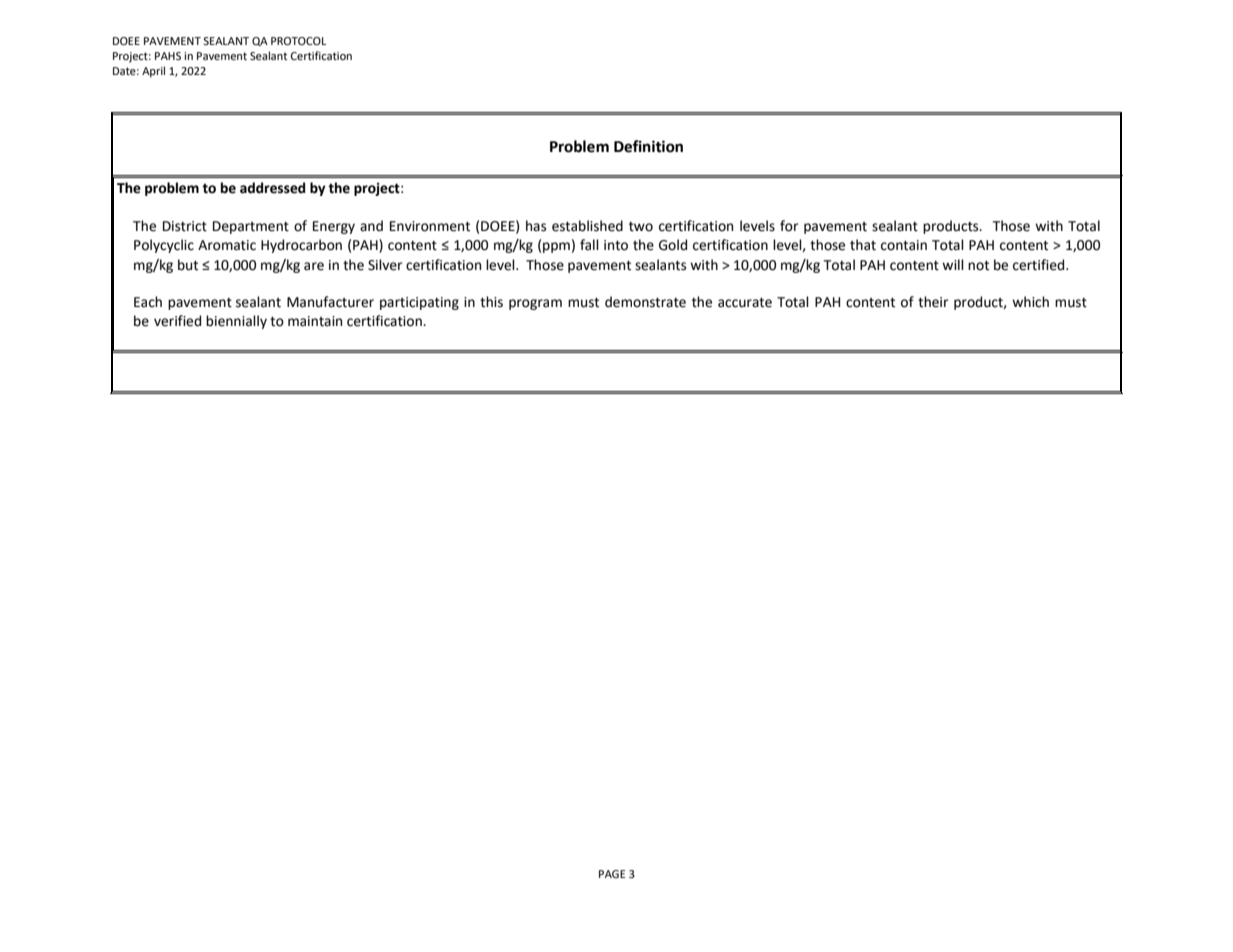  What do you see at coordinates (298, 41) in the screenshot?
I see `PROTOCOL` at bounding box center [298, 41].
